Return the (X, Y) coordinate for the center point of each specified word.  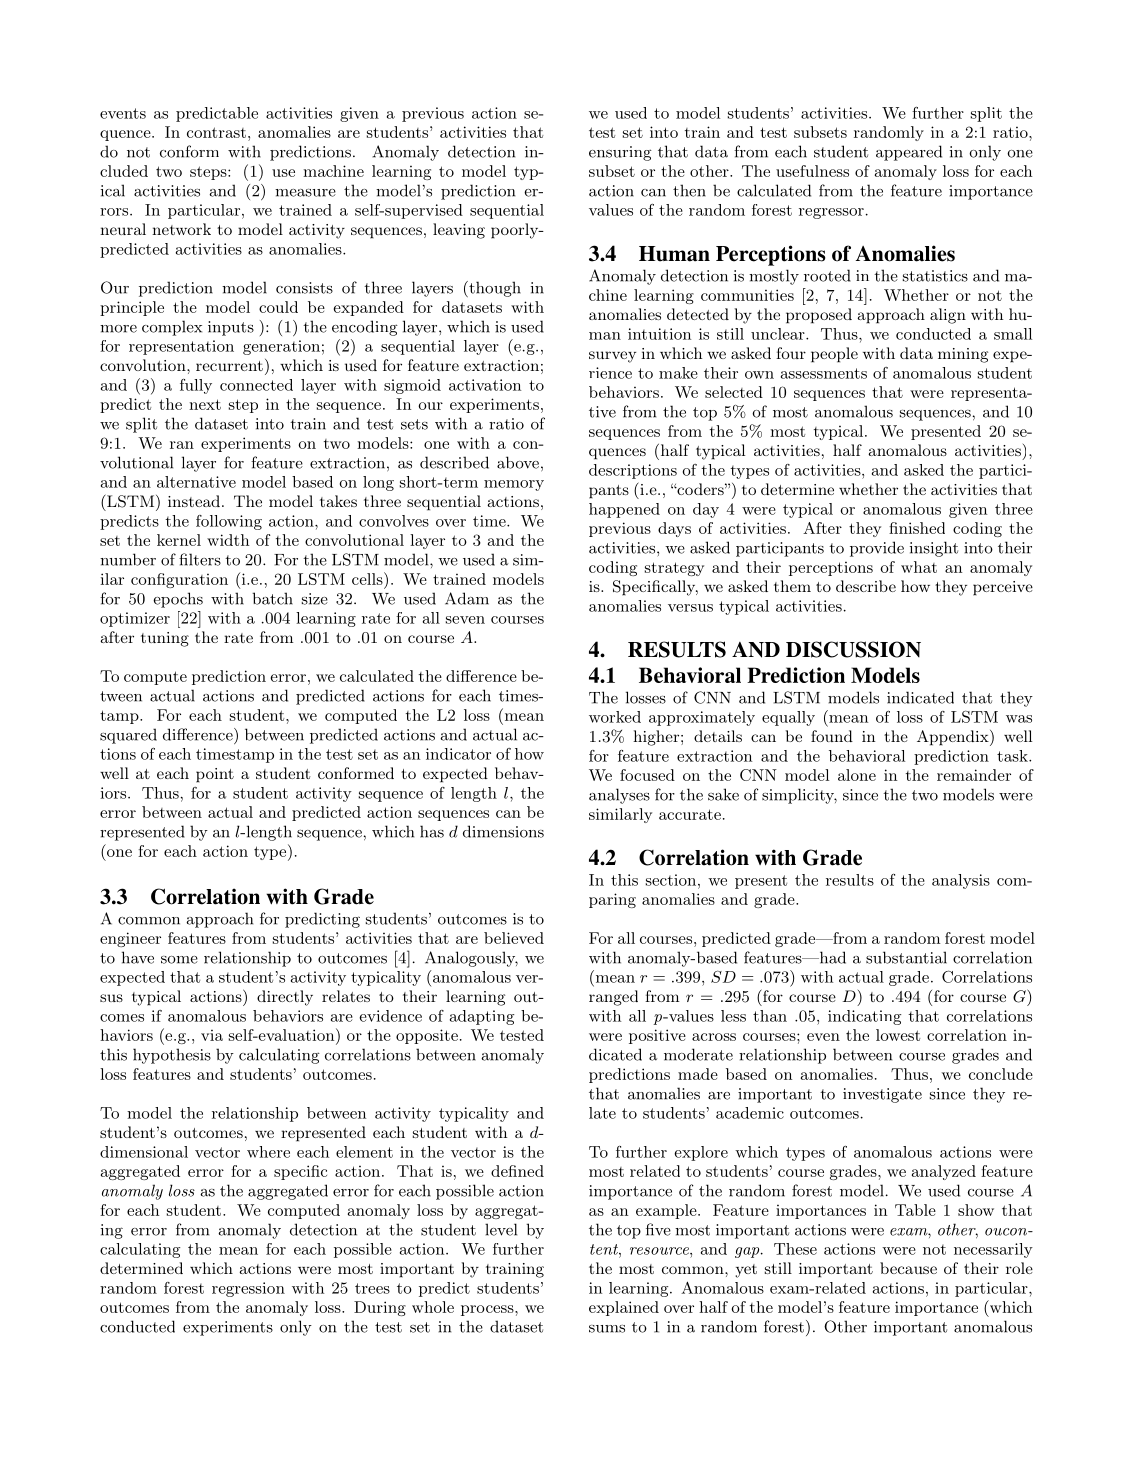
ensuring (620, 153)
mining (963, 355)
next (205, 404)
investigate (882, 1095)
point (215, 775)
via (212, 1035)
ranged (613, 998)
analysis (961, 881)
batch (272, 598)
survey (612, 357)
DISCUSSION (853, 649)
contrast (216, 132)
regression (248, 1289)
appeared (909, 153)
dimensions (503, 831)
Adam (467, 598)
